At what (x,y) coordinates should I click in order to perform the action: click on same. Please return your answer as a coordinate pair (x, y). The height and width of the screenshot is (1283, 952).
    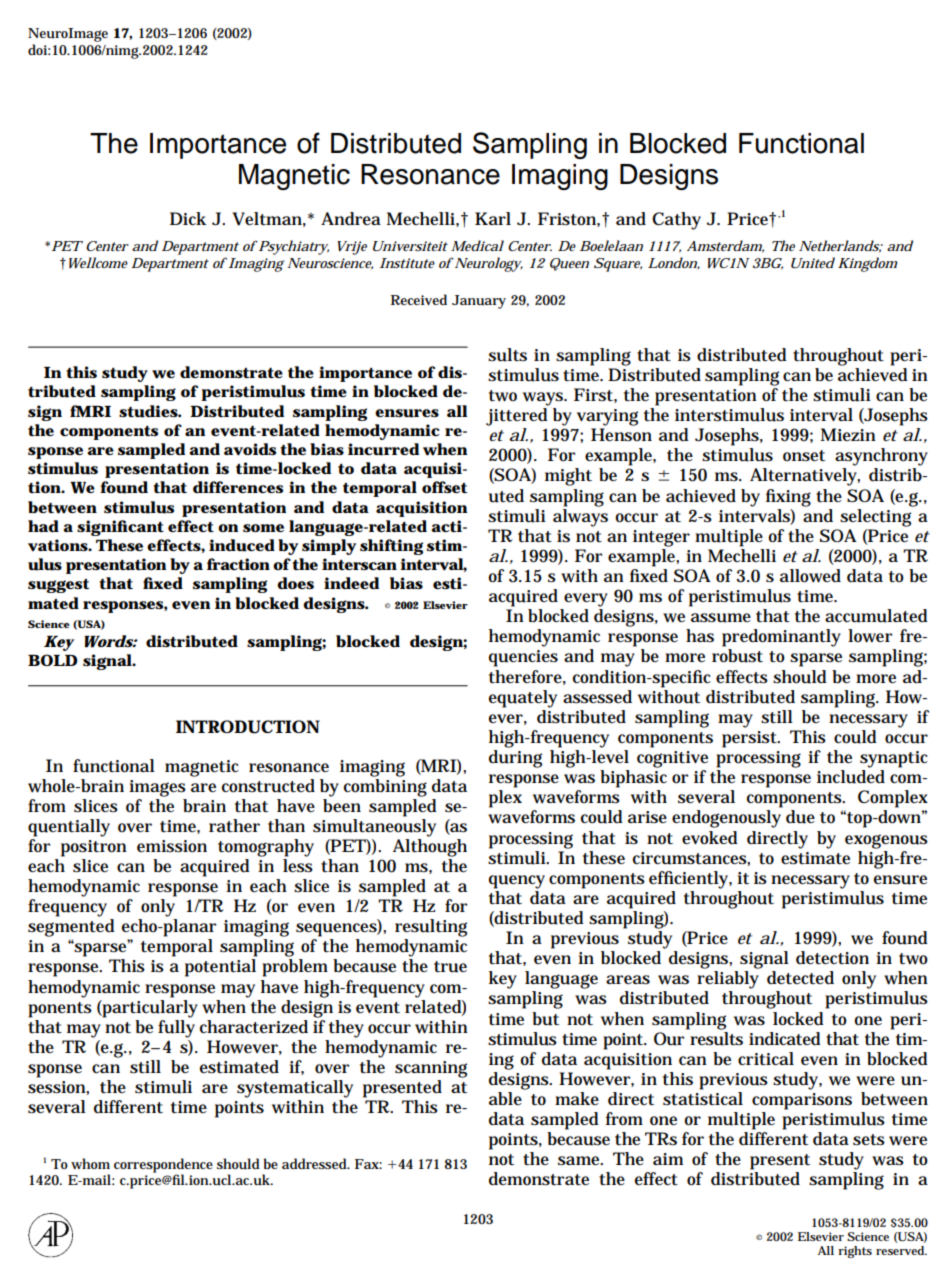
    Looking at the image, I should click on (580, 1161).
